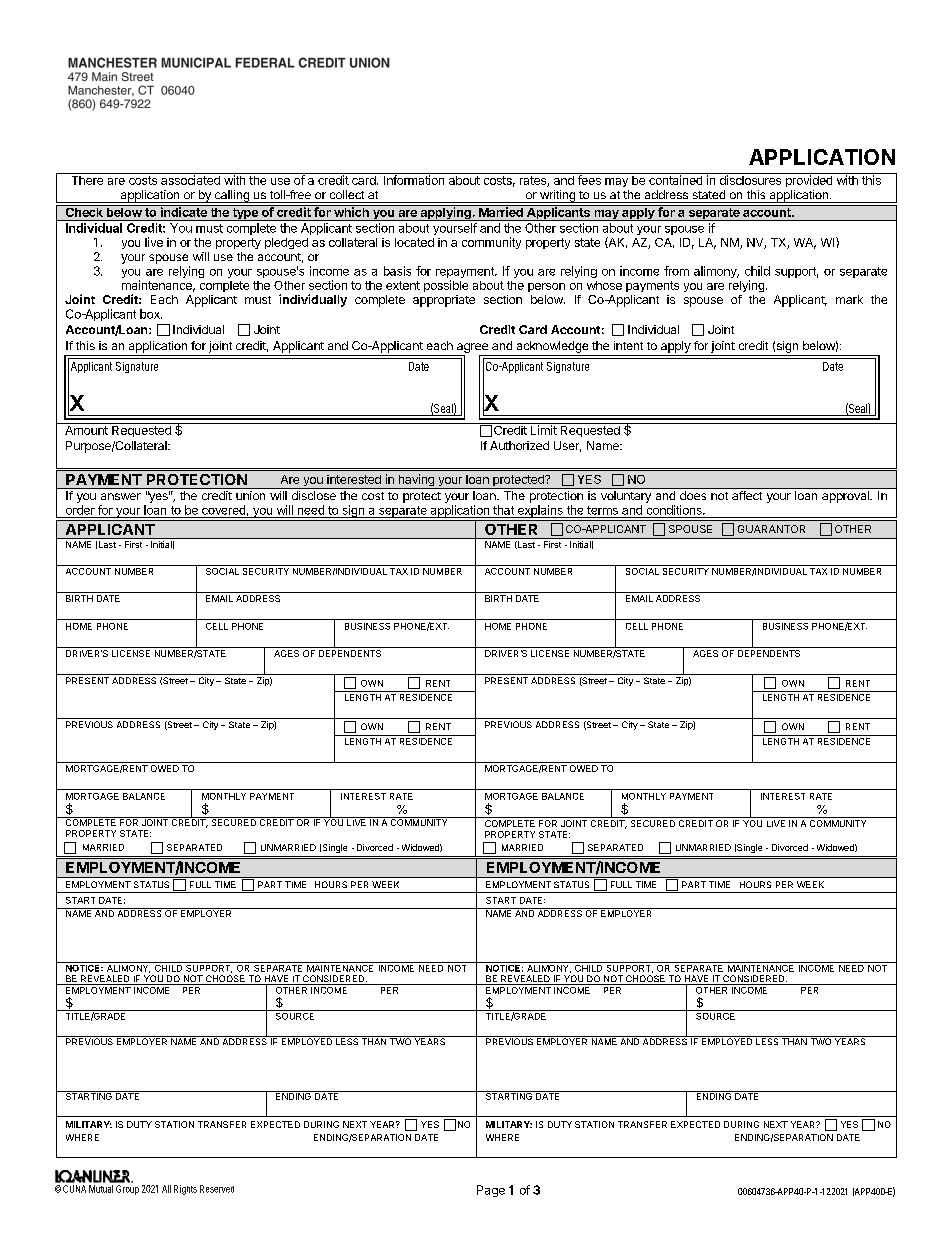 The image size is (952, 1233). Describe the element at coordinates (183, 211) in the screenshot. I see `indicate` at that location.
